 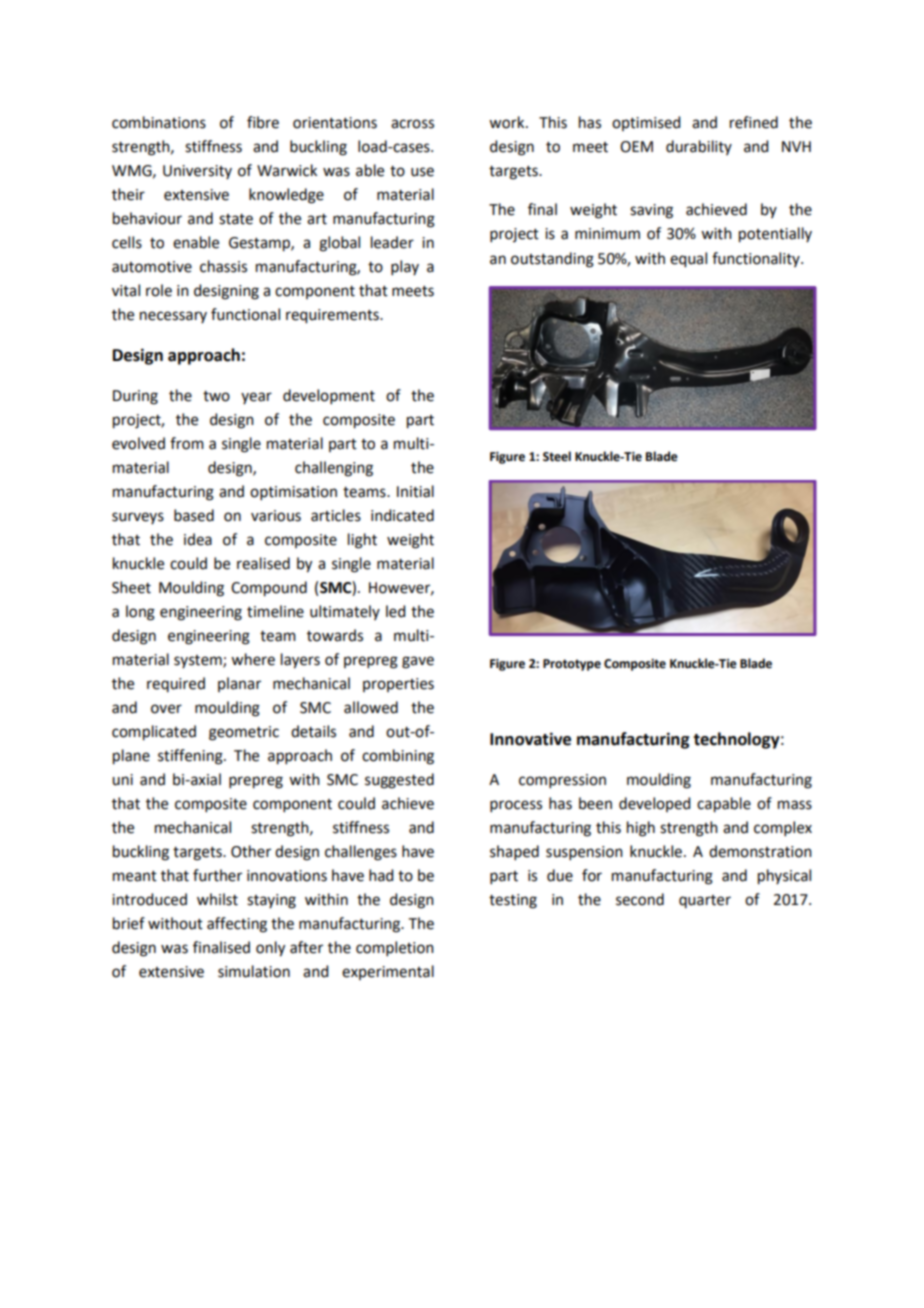 What do you see at coordinates (418, 662) in the screenshot?
I see `gave` at bounding box center [418, 662].
